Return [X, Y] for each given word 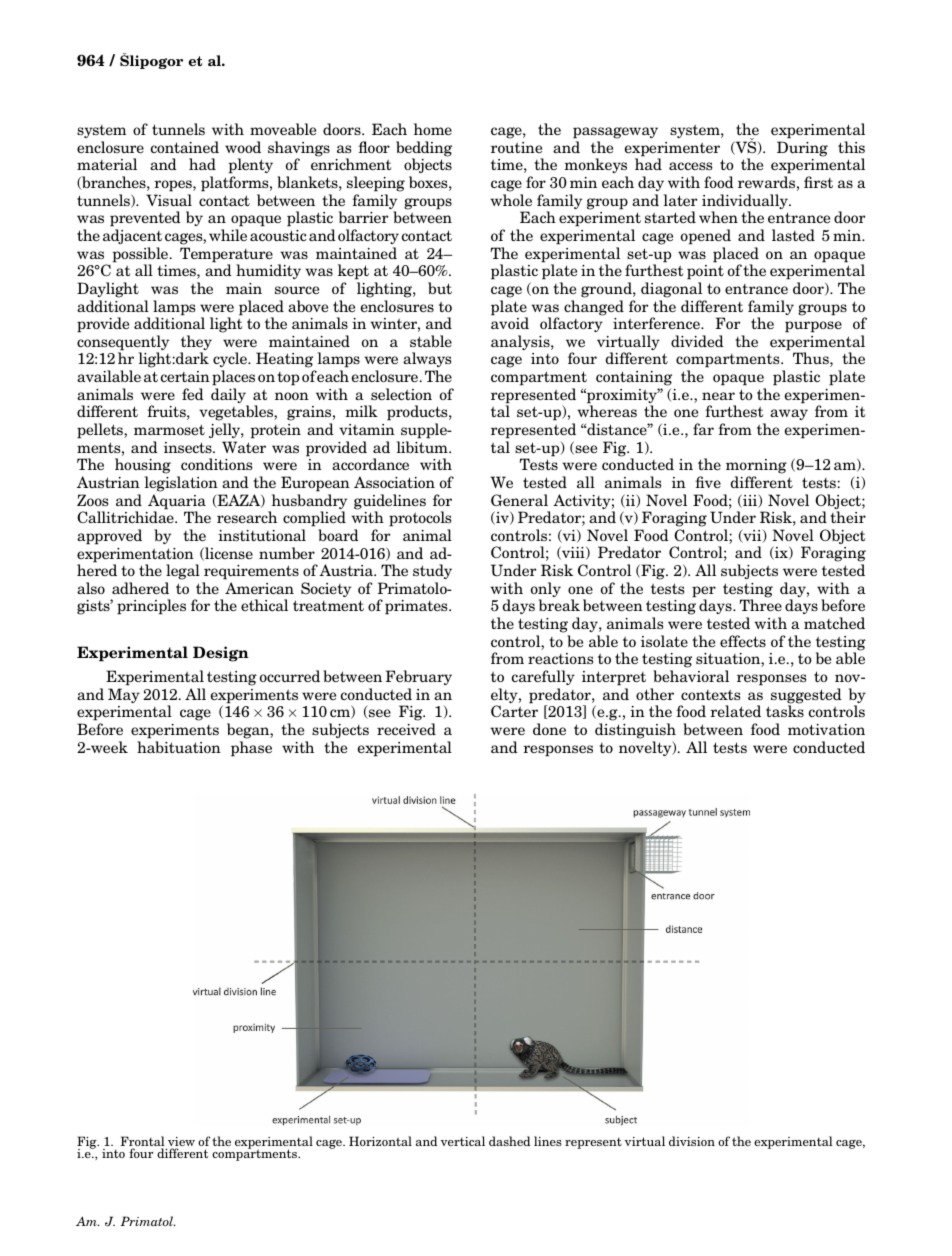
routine [516, 147]
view [181, 1143]
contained [185, 147]
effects [743, 641]
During [802, 149]
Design [221, 654]
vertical [463, 1141]
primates [417, 607]
